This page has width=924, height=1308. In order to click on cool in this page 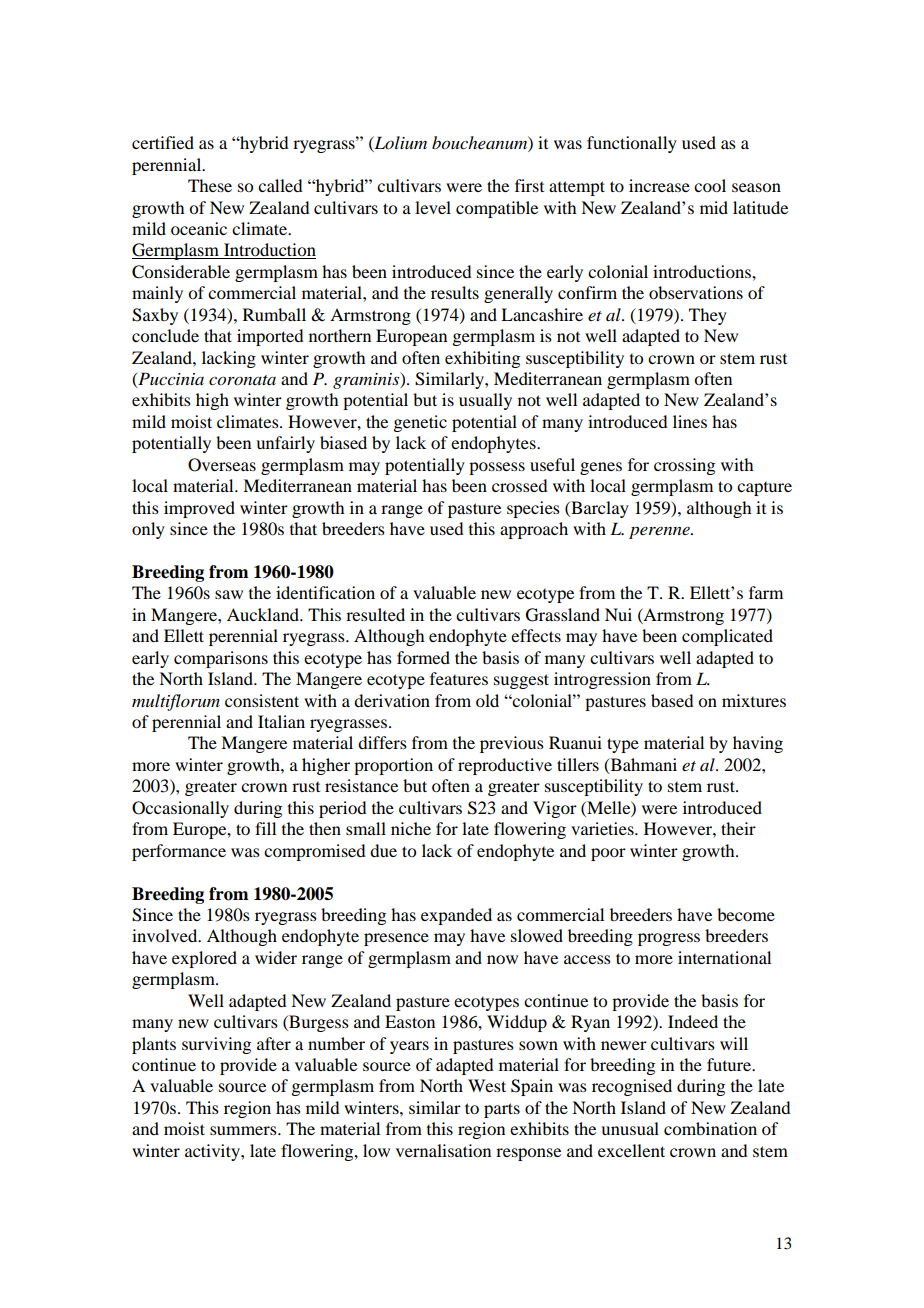, I will do `click(710, 185)`.
